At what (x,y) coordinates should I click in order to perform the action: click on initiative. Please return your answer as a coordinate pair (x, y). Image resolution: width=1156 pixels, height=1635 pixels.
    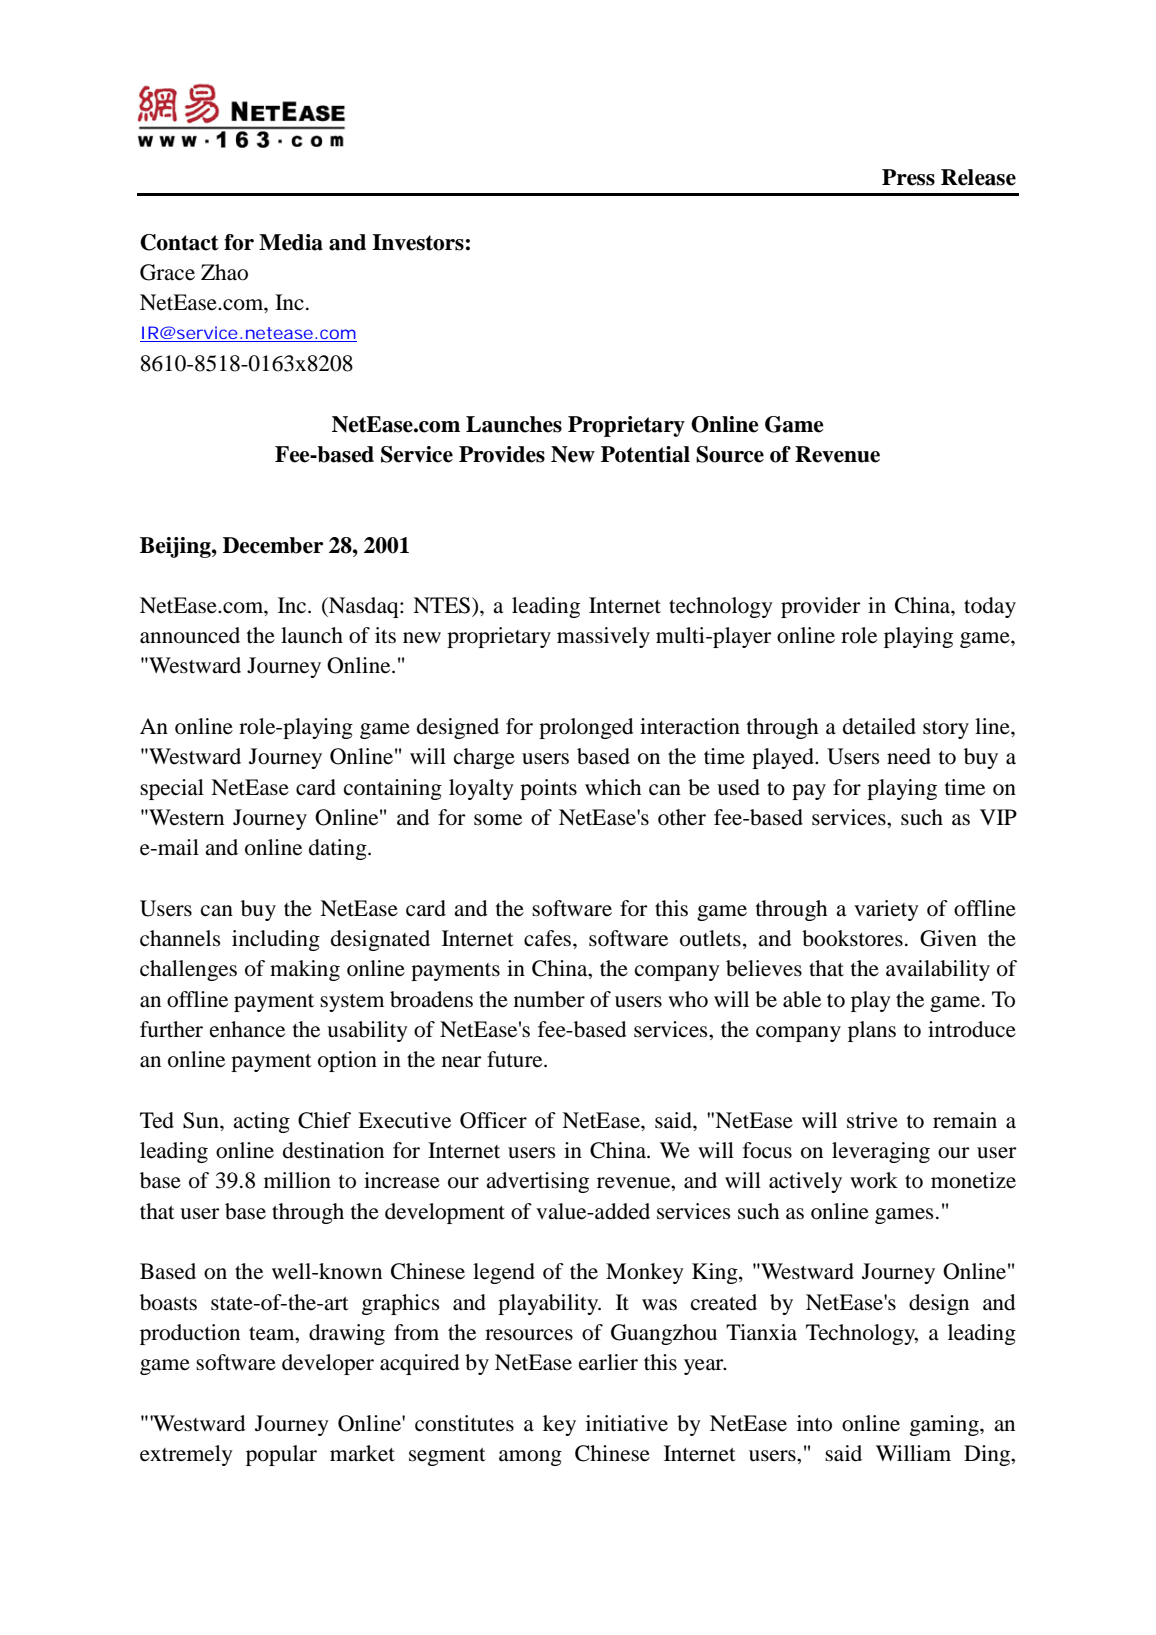
    Looking at the image, I should click on (627, 1423).
